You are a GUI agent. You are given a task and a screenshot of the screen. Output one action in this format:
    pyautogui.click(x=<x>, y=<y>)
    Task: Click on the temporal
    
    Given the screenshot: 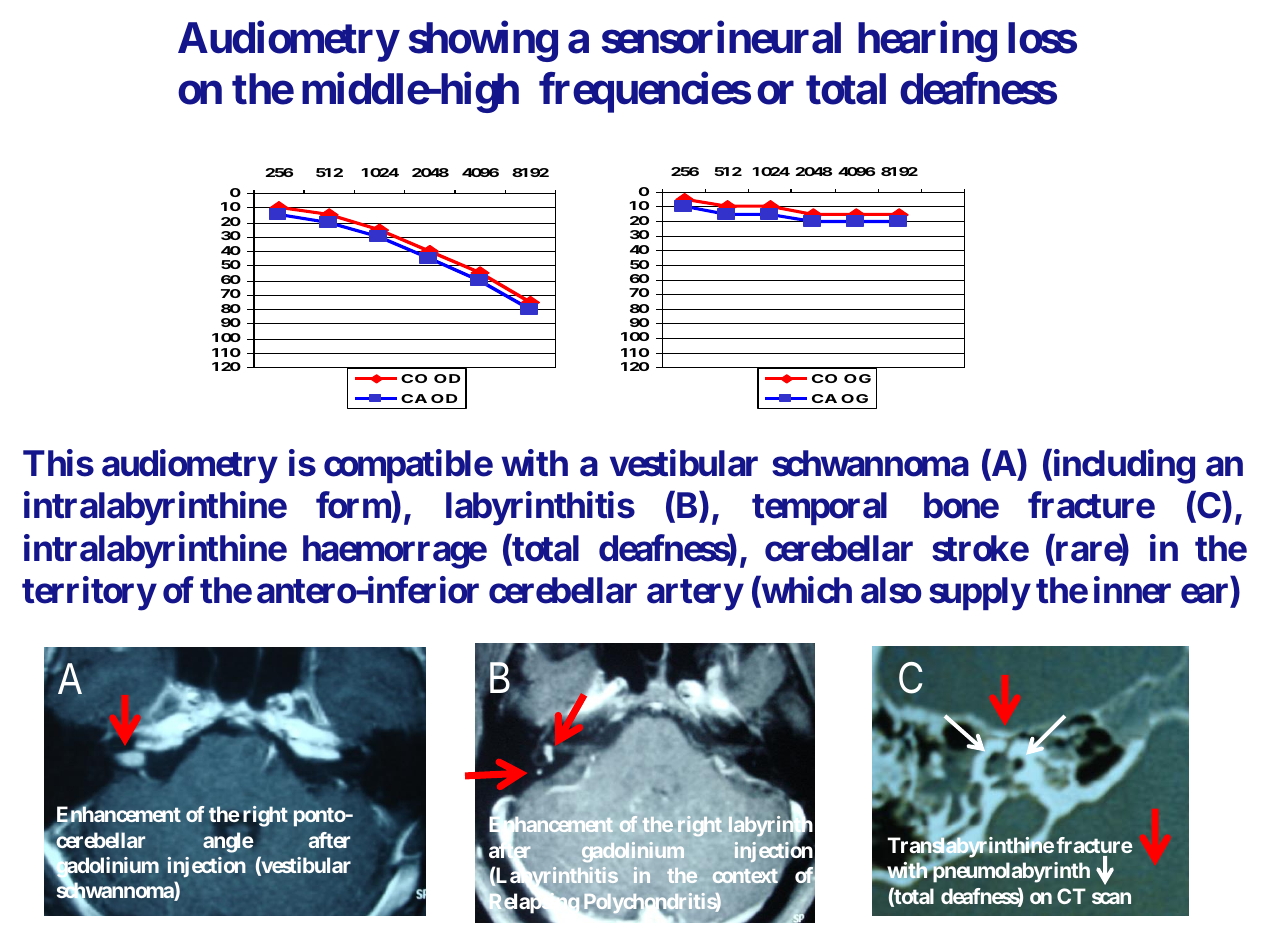 What is the action you would take?
    pyautogui.click(x=819, y=509)
